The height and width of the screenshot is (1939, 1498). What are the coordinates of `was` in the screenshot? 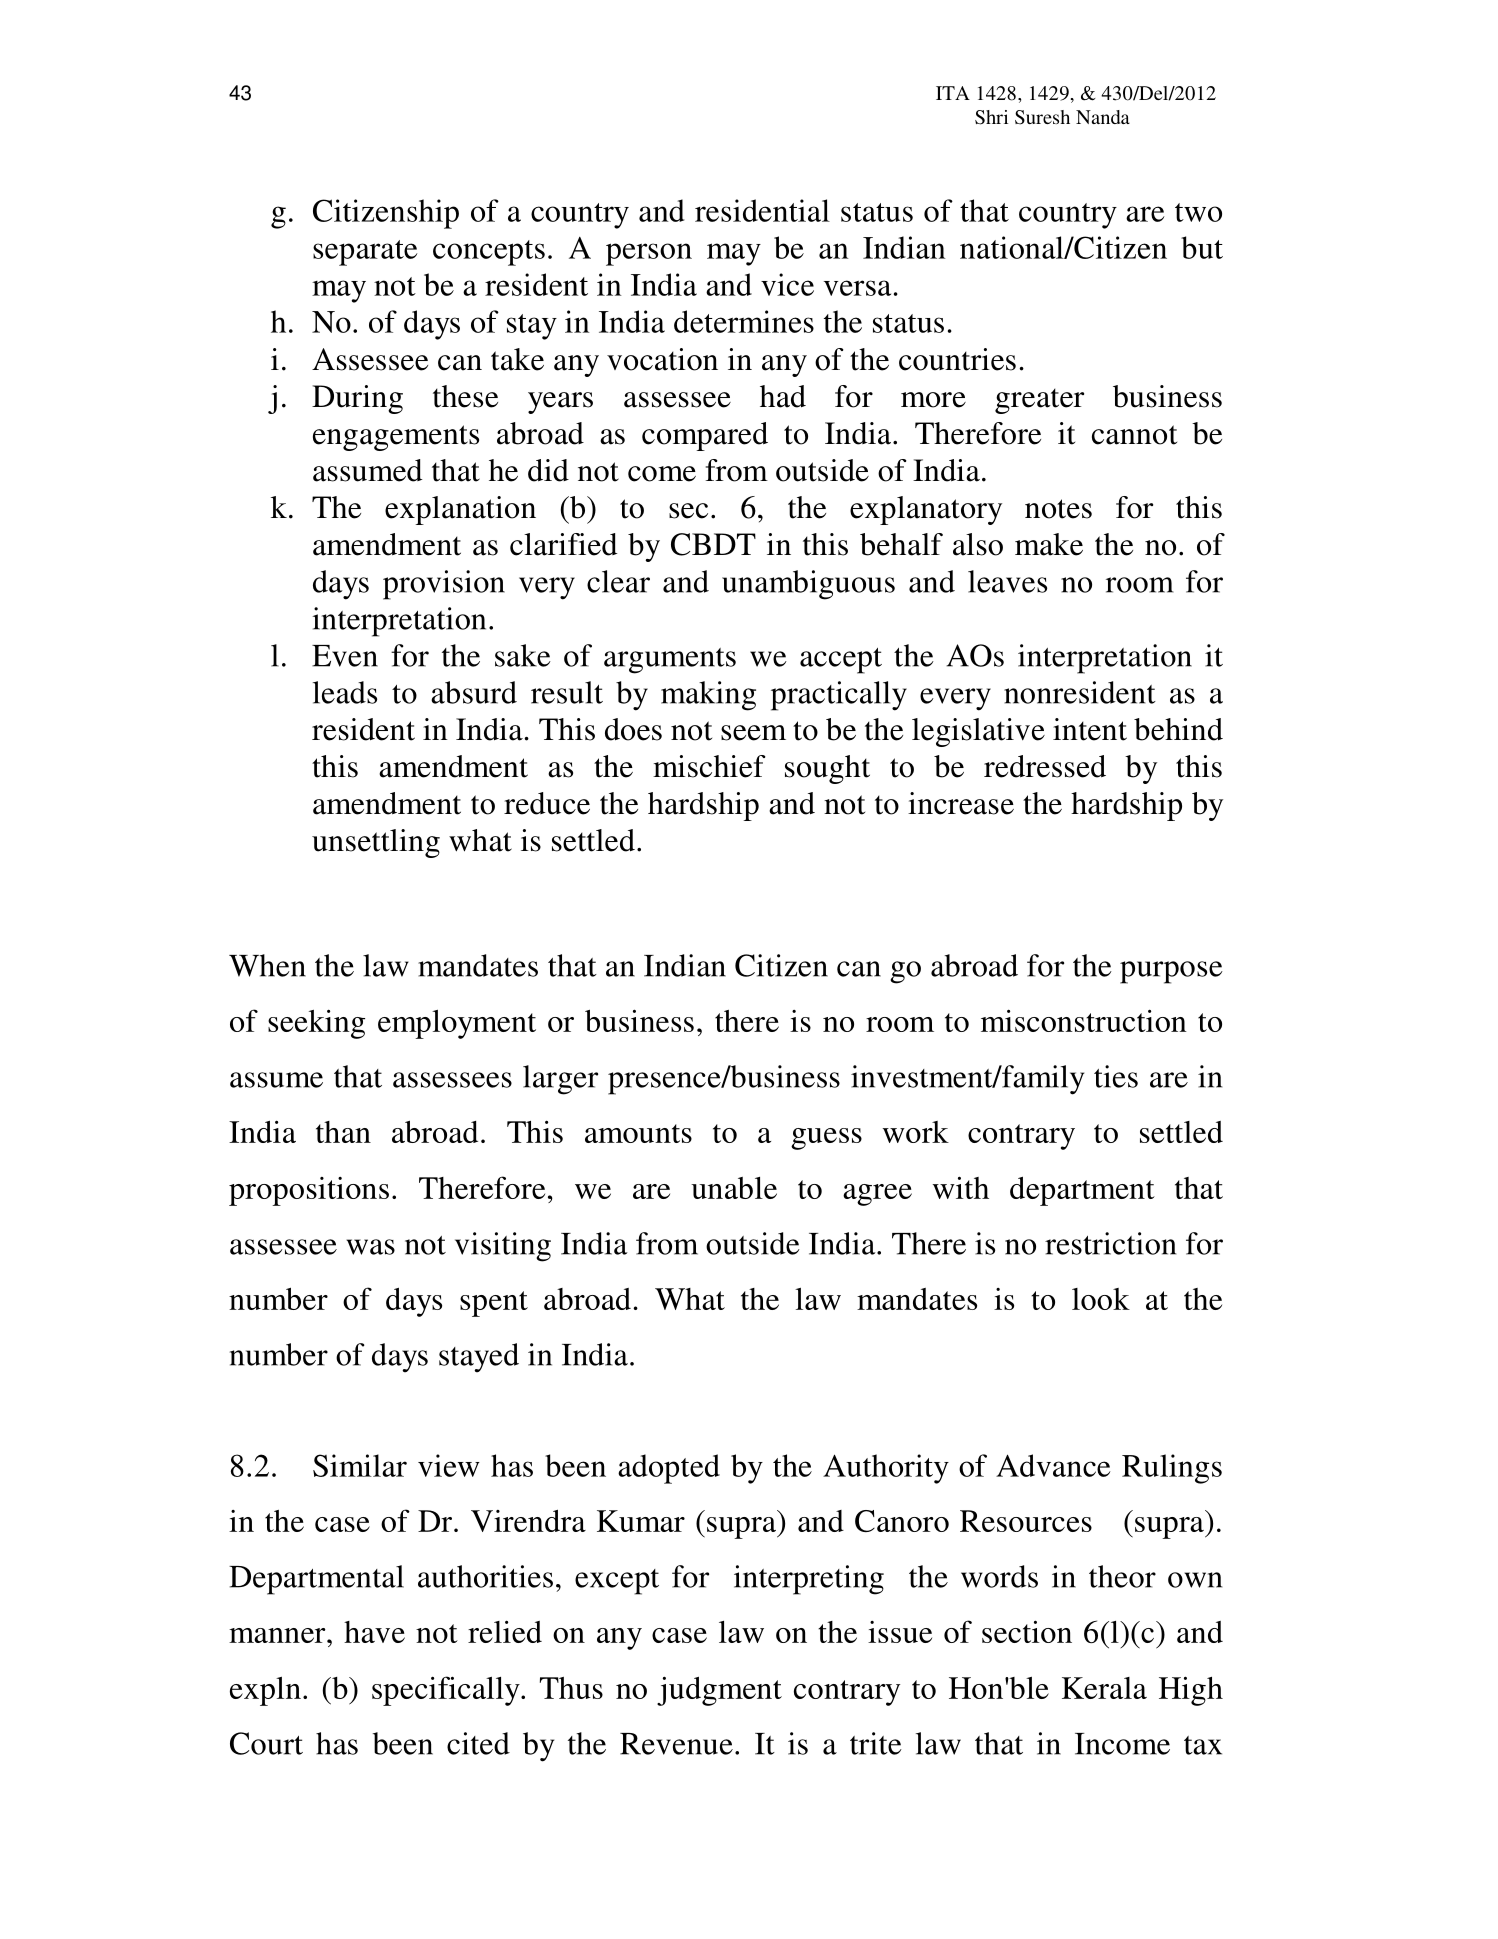 It's located at (370, 1247).
